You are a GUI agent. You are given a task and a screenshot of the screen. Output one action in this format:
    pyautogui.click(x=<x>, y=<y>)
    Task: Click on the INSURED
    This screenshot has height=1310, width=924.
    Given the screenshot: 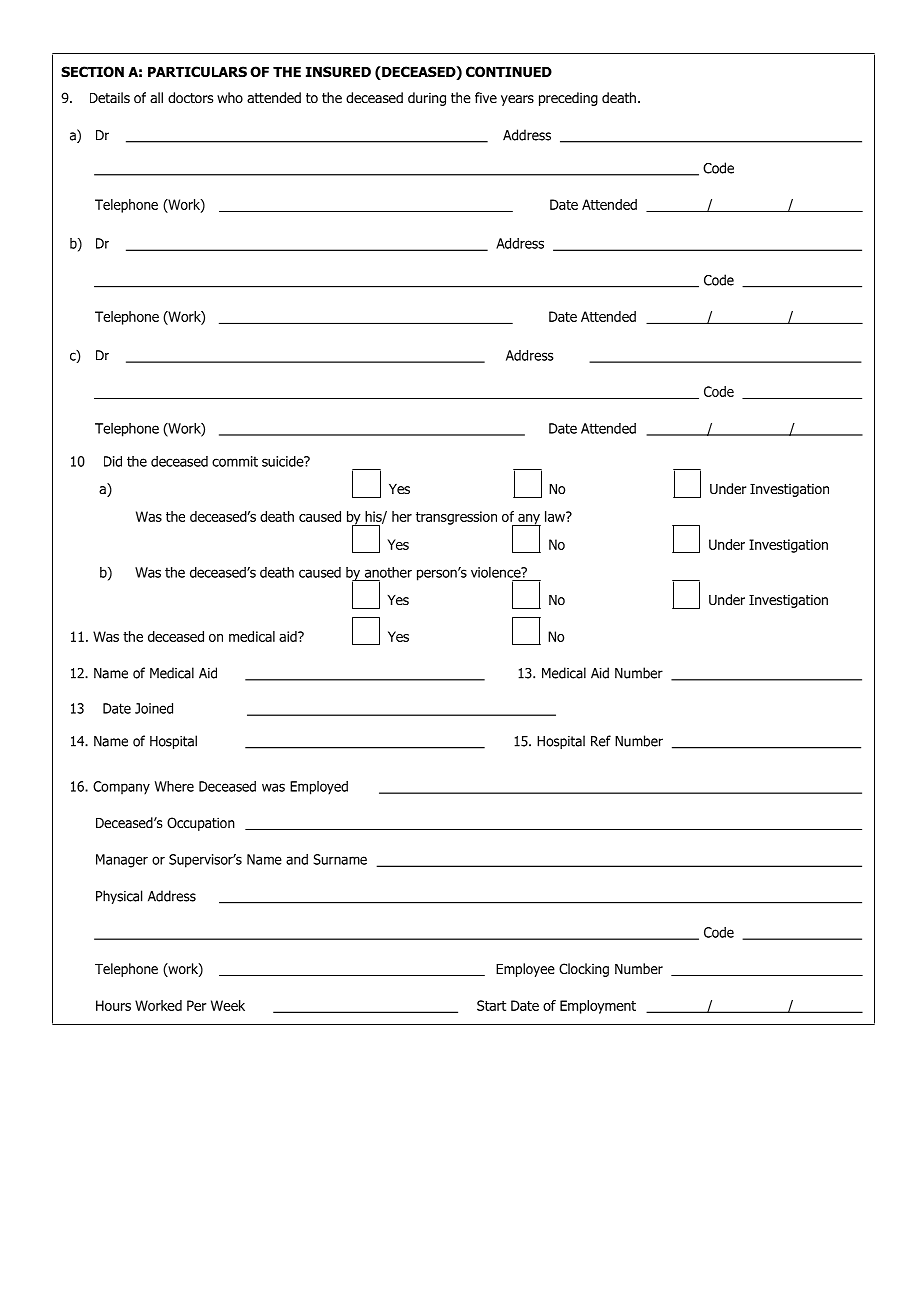 What is the action you would take?
    pyautogui.click(x=338, y=71)
